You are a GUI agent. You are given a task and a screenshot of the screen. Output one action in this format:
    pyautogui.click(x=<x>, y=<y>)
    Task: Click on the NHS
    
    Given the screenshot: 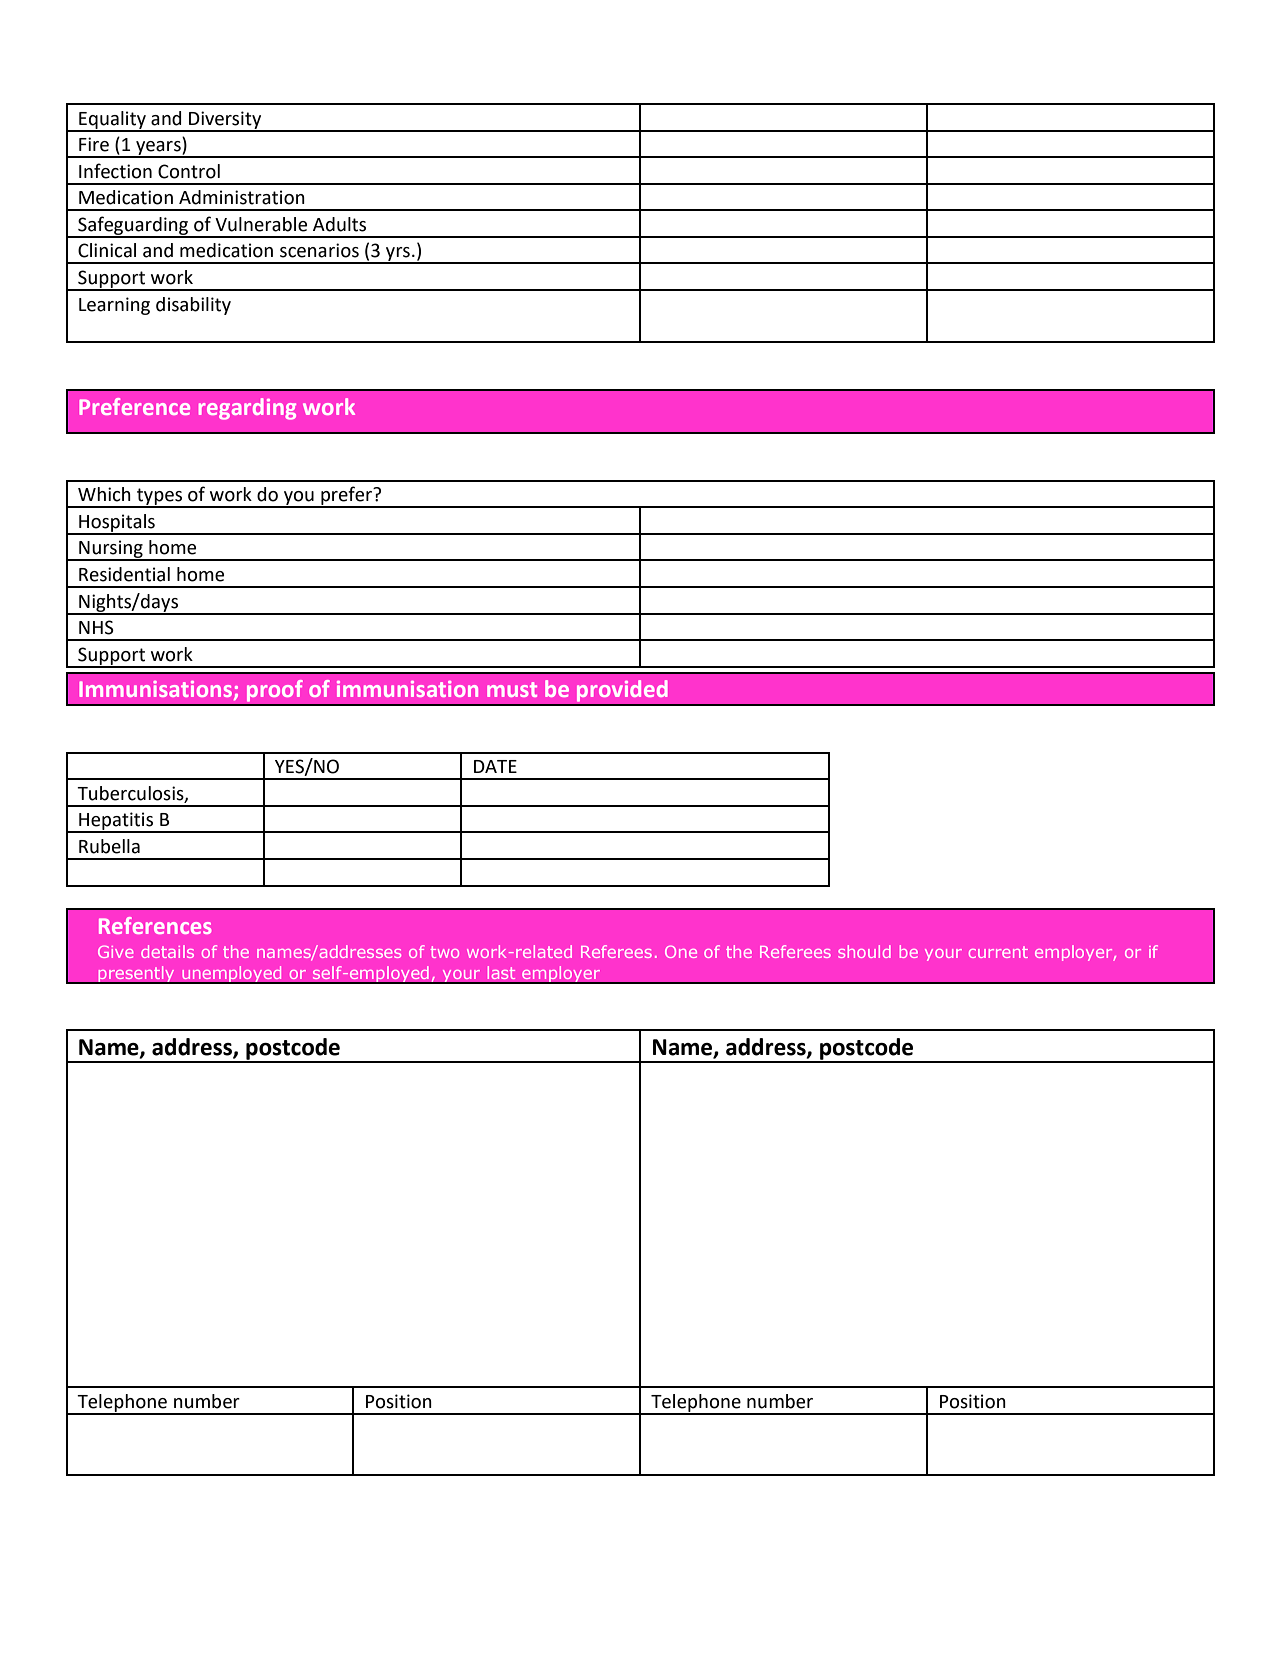 What is the action you would take?
    pyautogui.click(x=96, y=627)
